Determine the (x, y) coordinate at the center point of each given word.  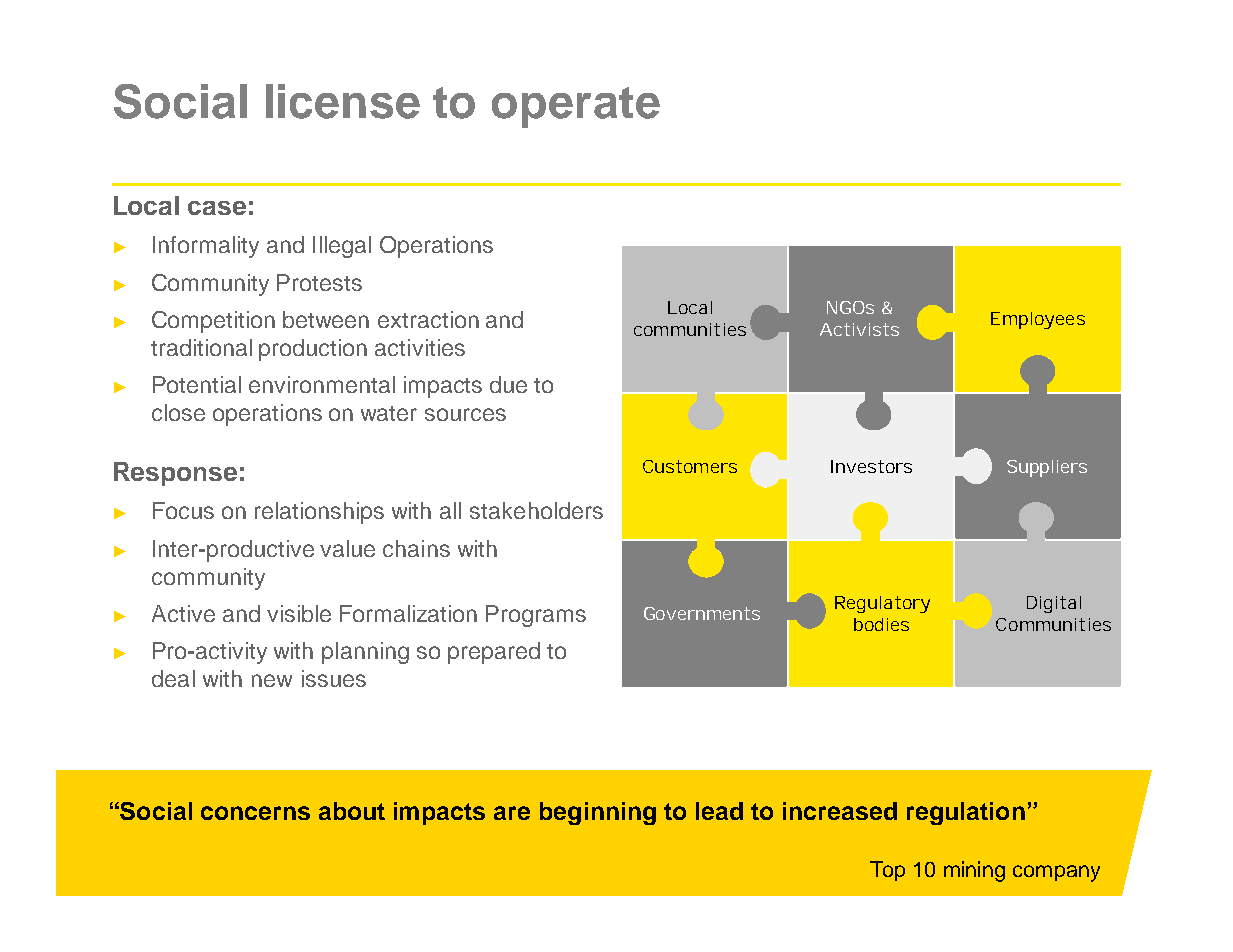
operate (576, 107)
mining (974, 871)
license (343, 101)
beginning (598, 813)
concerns (255, 813)
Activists (859, 329)
